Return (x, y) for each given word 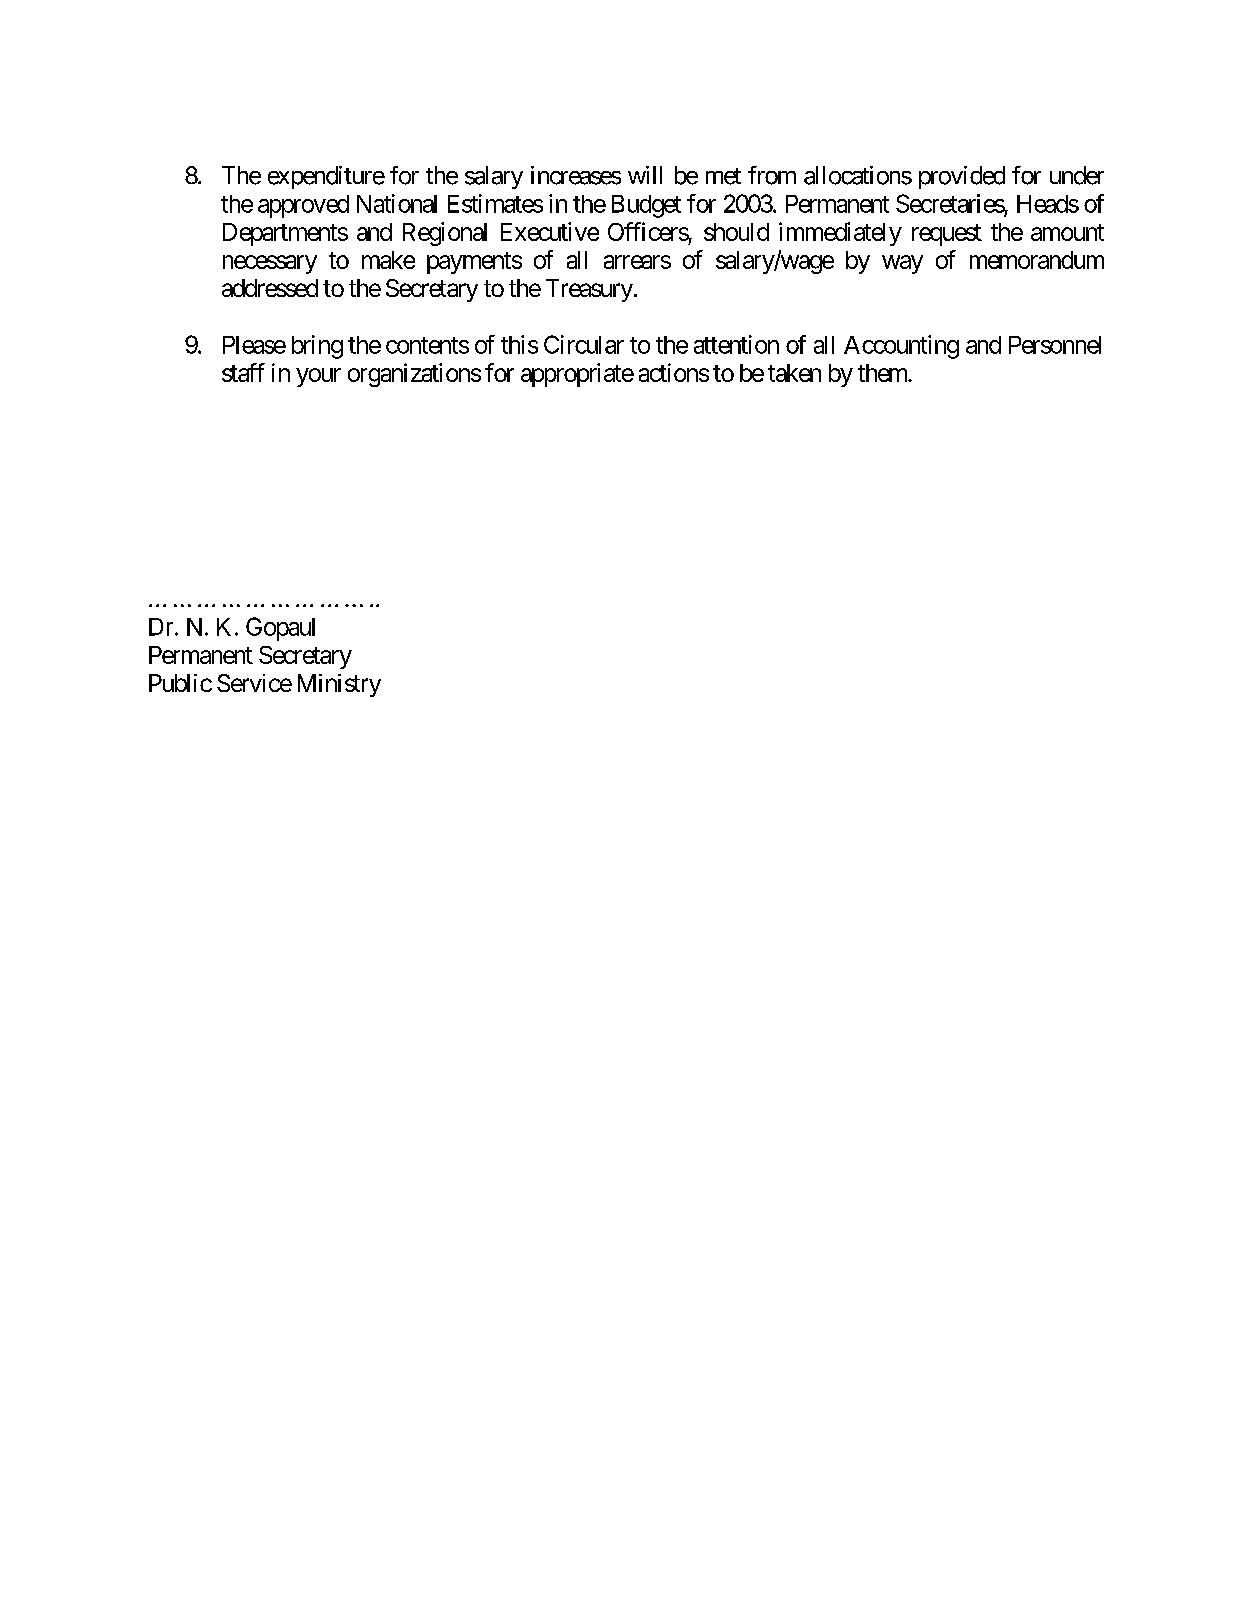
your (318, 377)
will (645, 175)
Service (254, 683)
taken (794, 373)
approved (303, 206)
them (883, 373)
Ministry (339, 685)
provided (962, 177)
